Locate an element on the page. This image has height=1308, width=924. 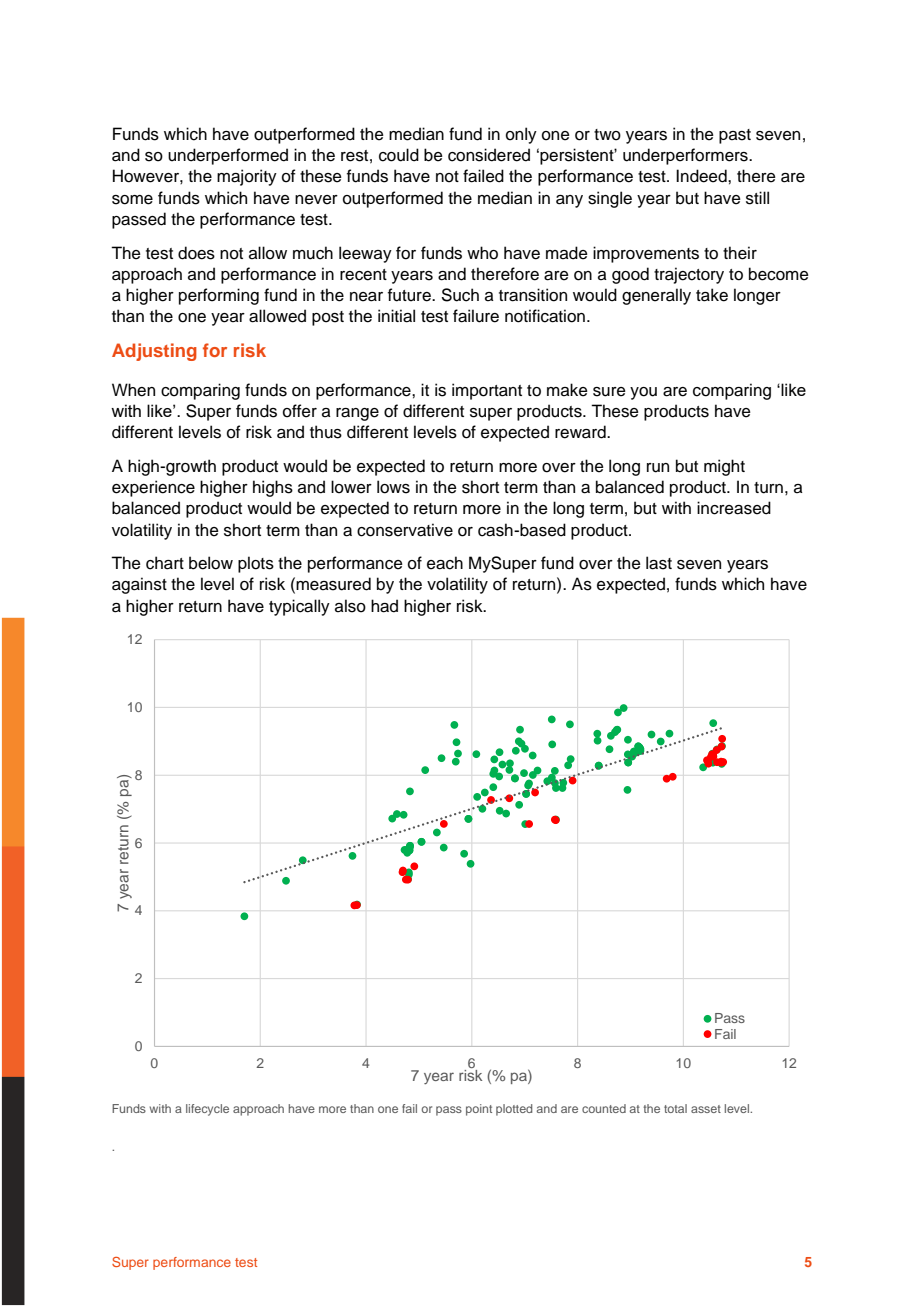
below is located at coordinates (211, 563).
